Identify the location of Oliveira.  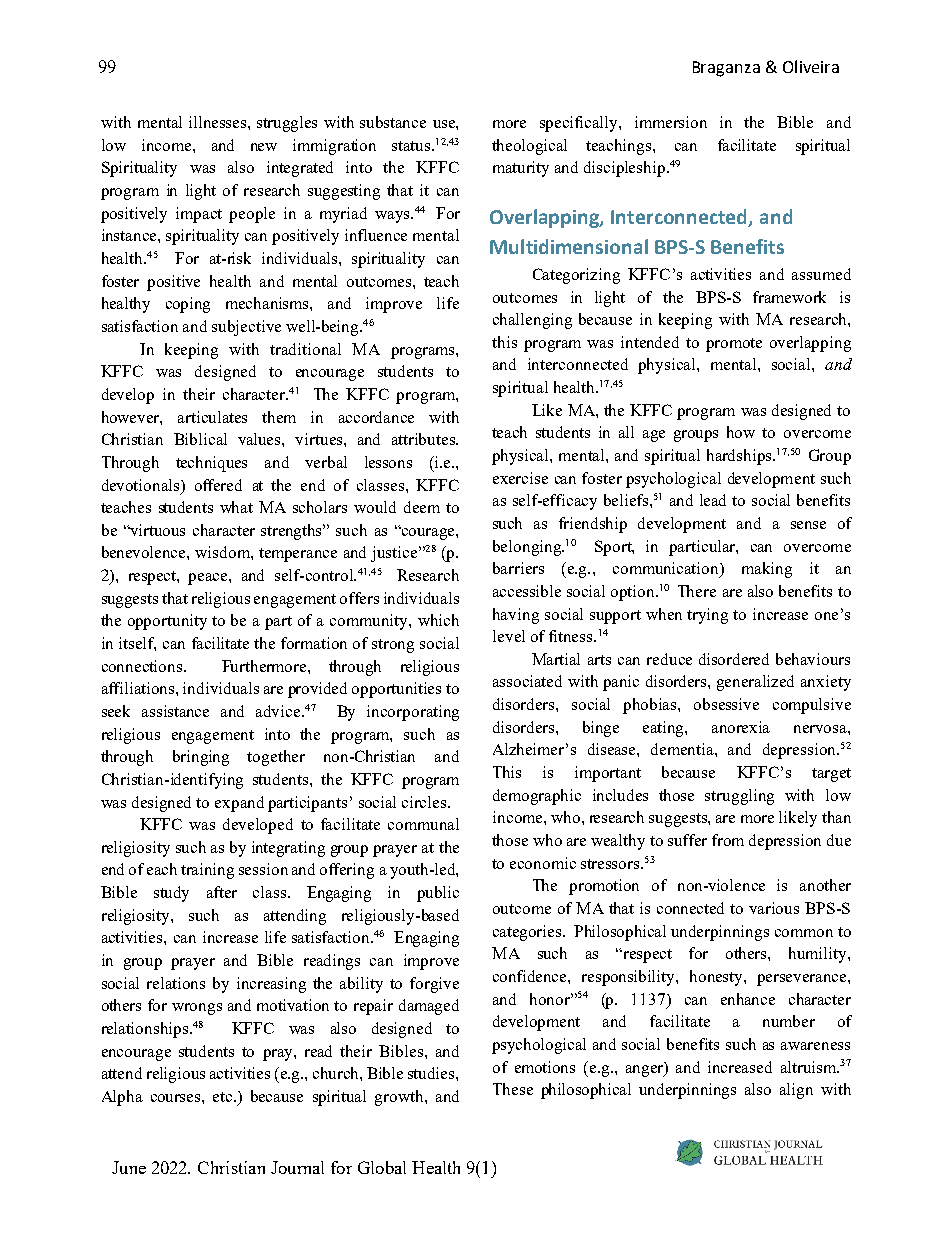
(811, 66).
